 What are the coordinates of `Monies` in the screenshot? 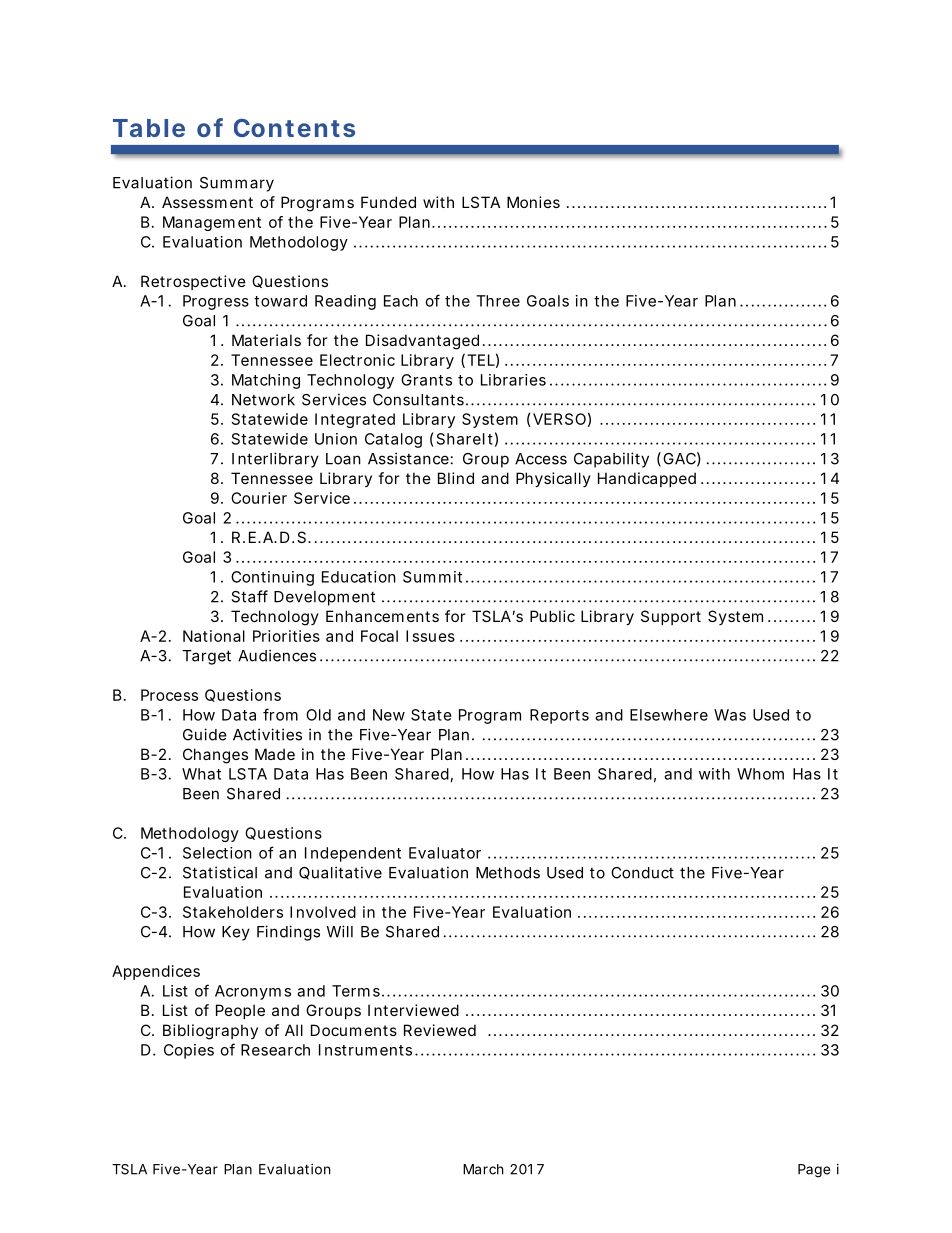 It's located at (533, 202).
